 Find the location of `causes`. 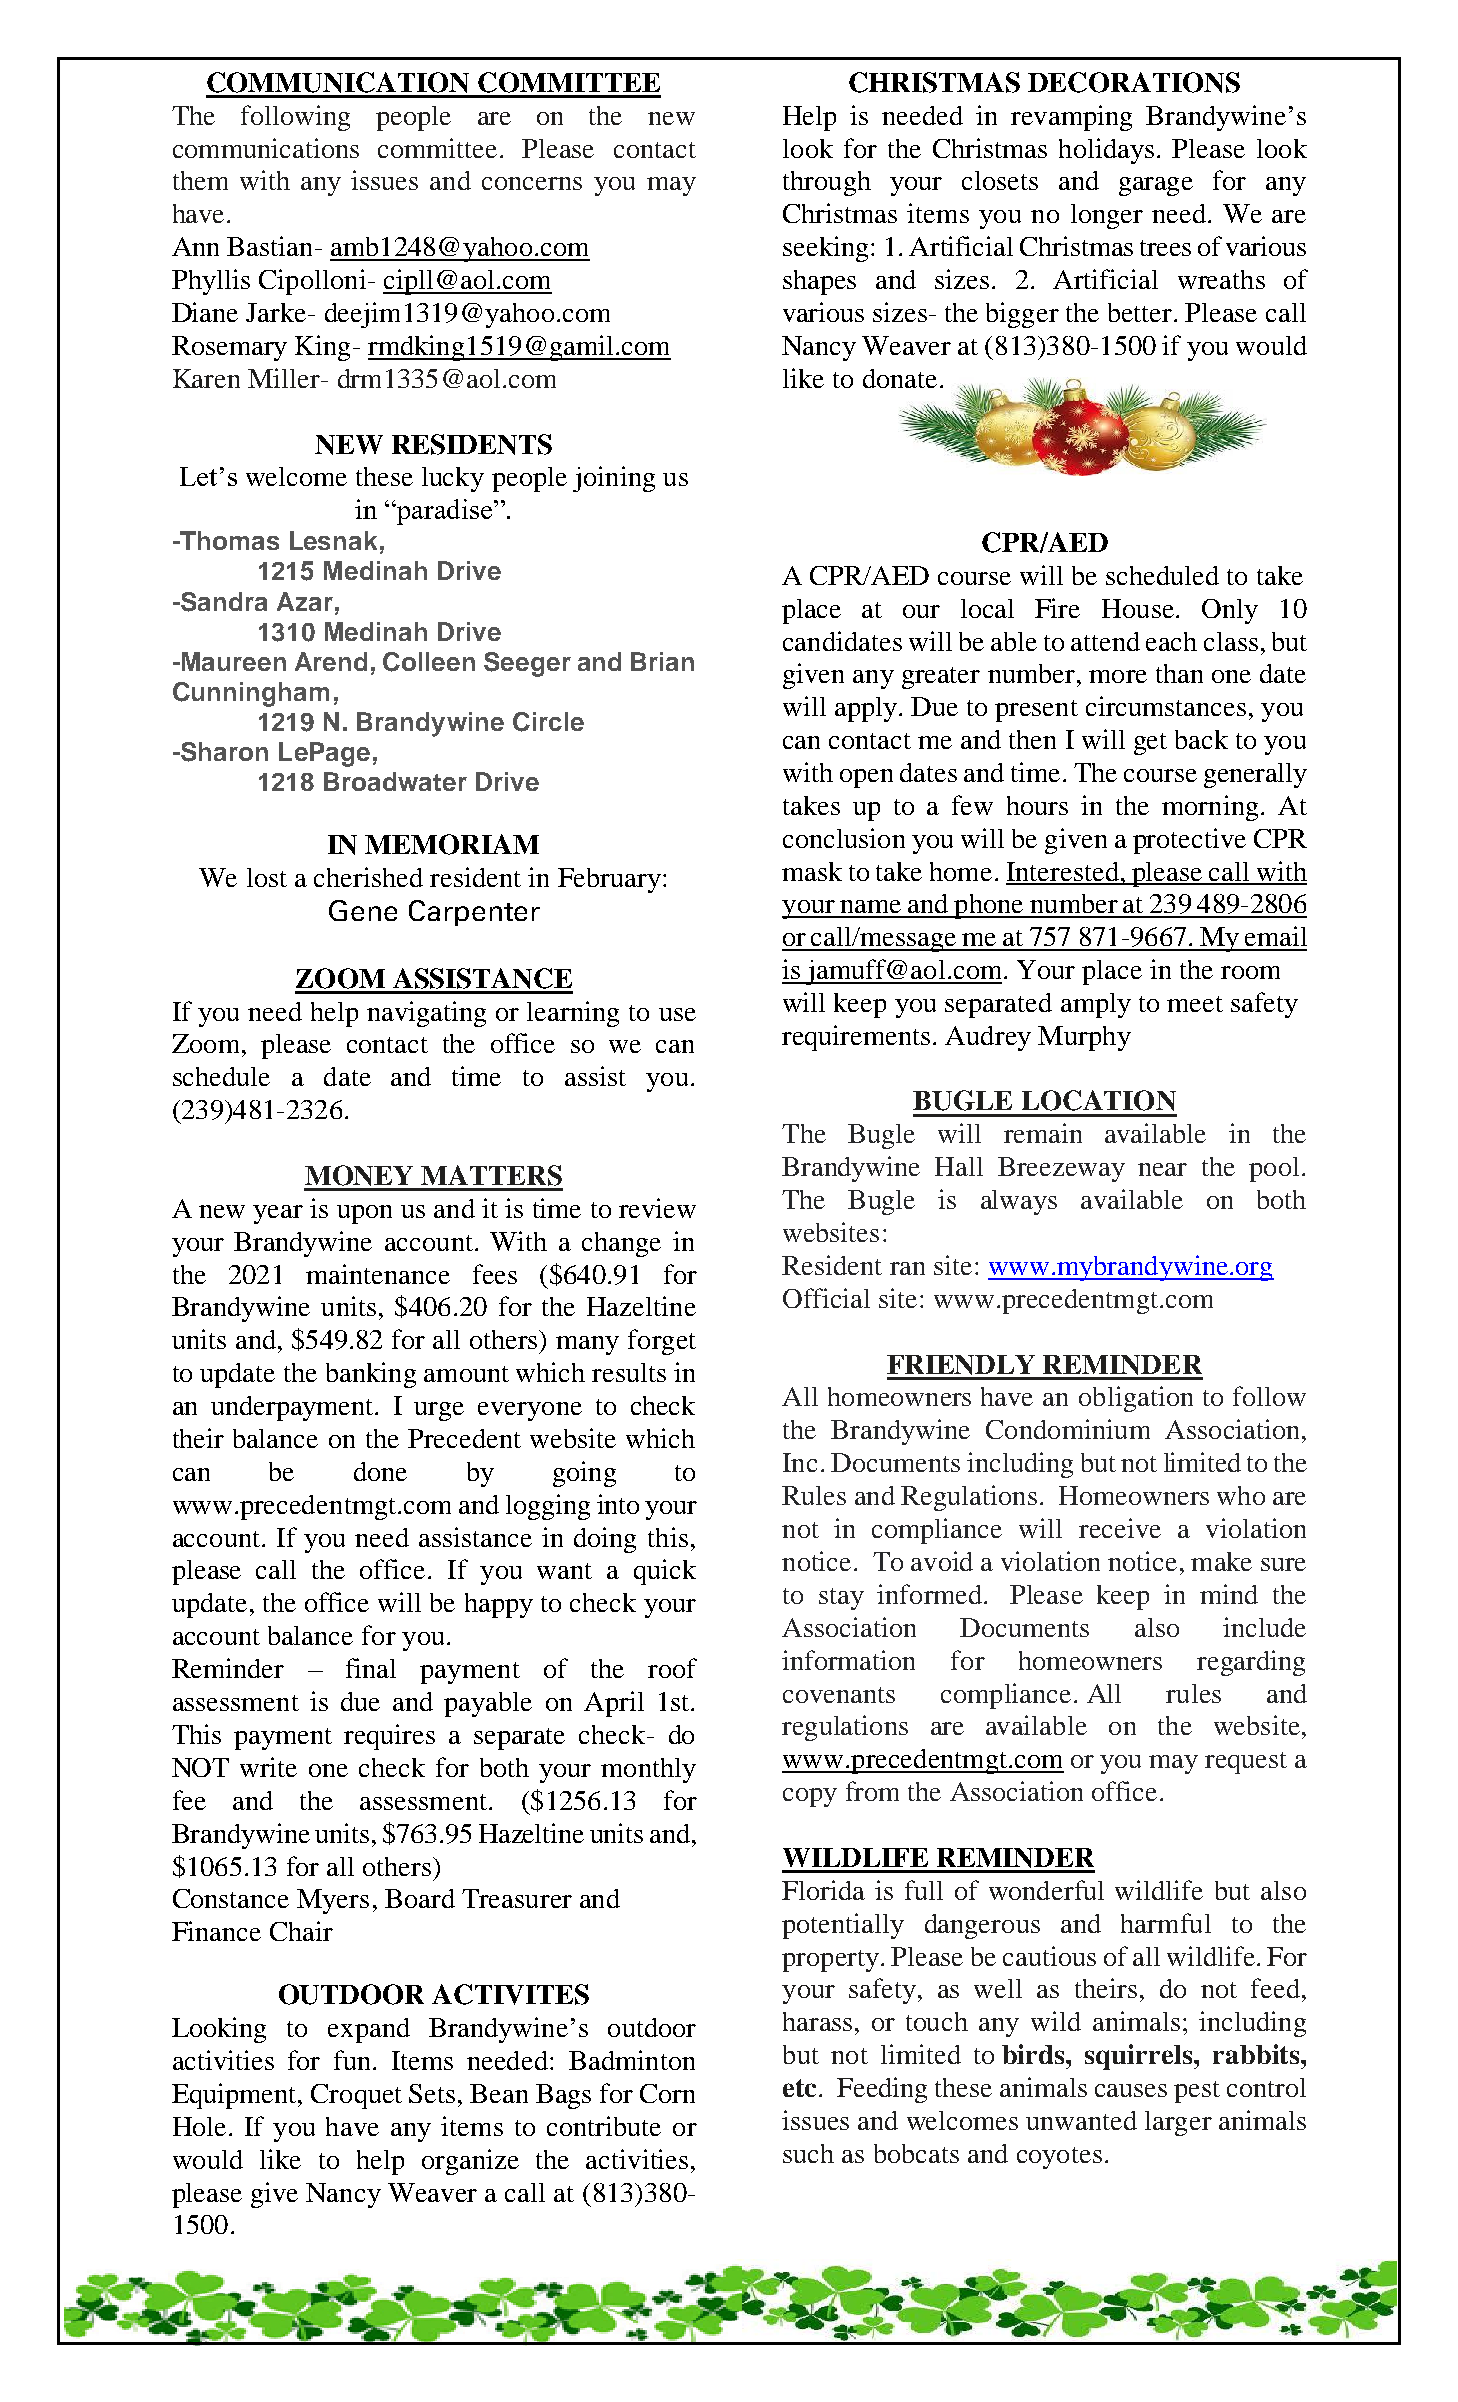

causes is located at coordinates (1131, 2090).
